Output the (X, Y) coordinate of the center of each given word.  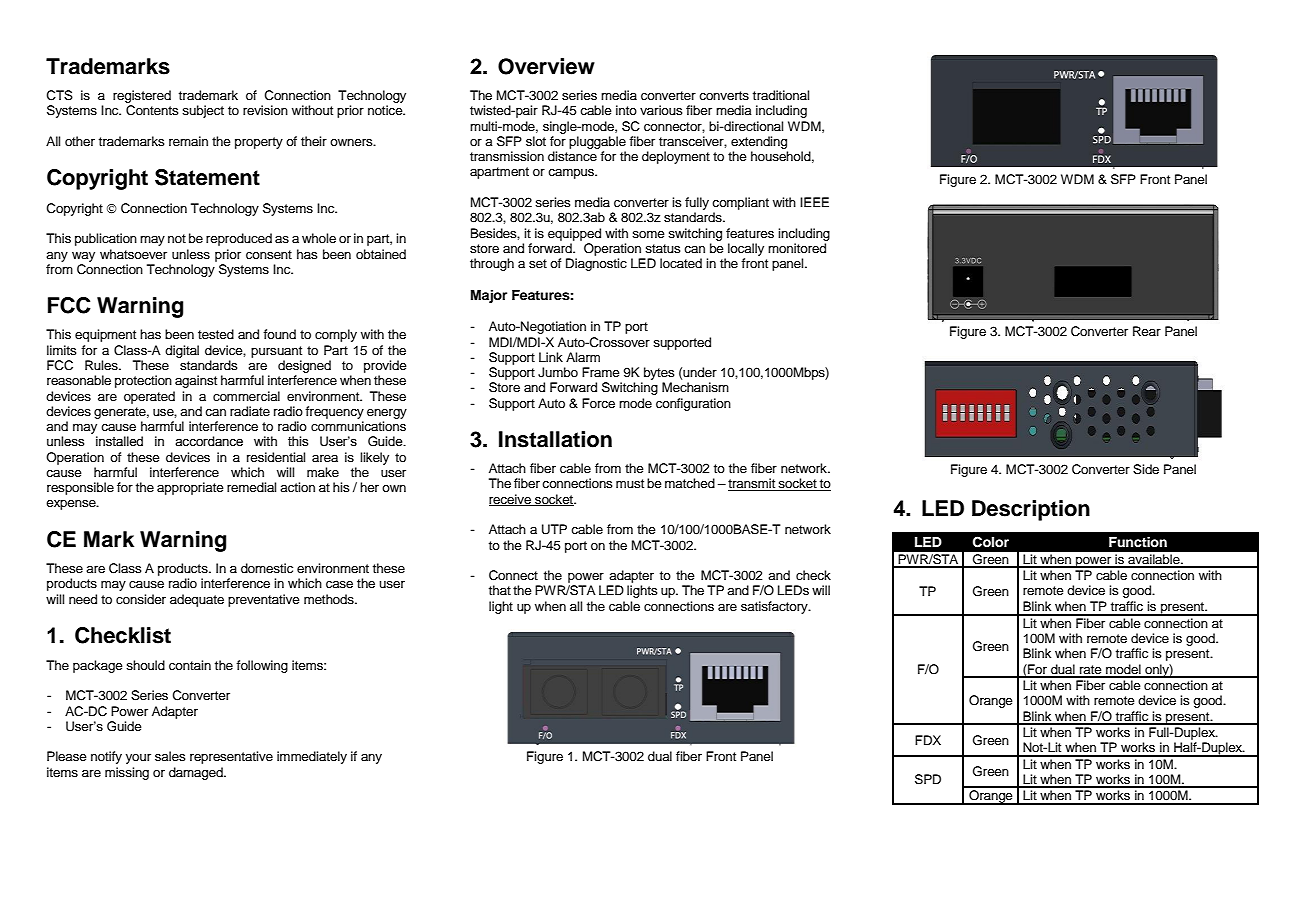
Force (598, 403)
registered (142, 96)
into (626, 110)
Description (1031, 510)
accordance (209, 441)
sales (170, 756)
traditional (781, 95)
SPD (928, 779)
